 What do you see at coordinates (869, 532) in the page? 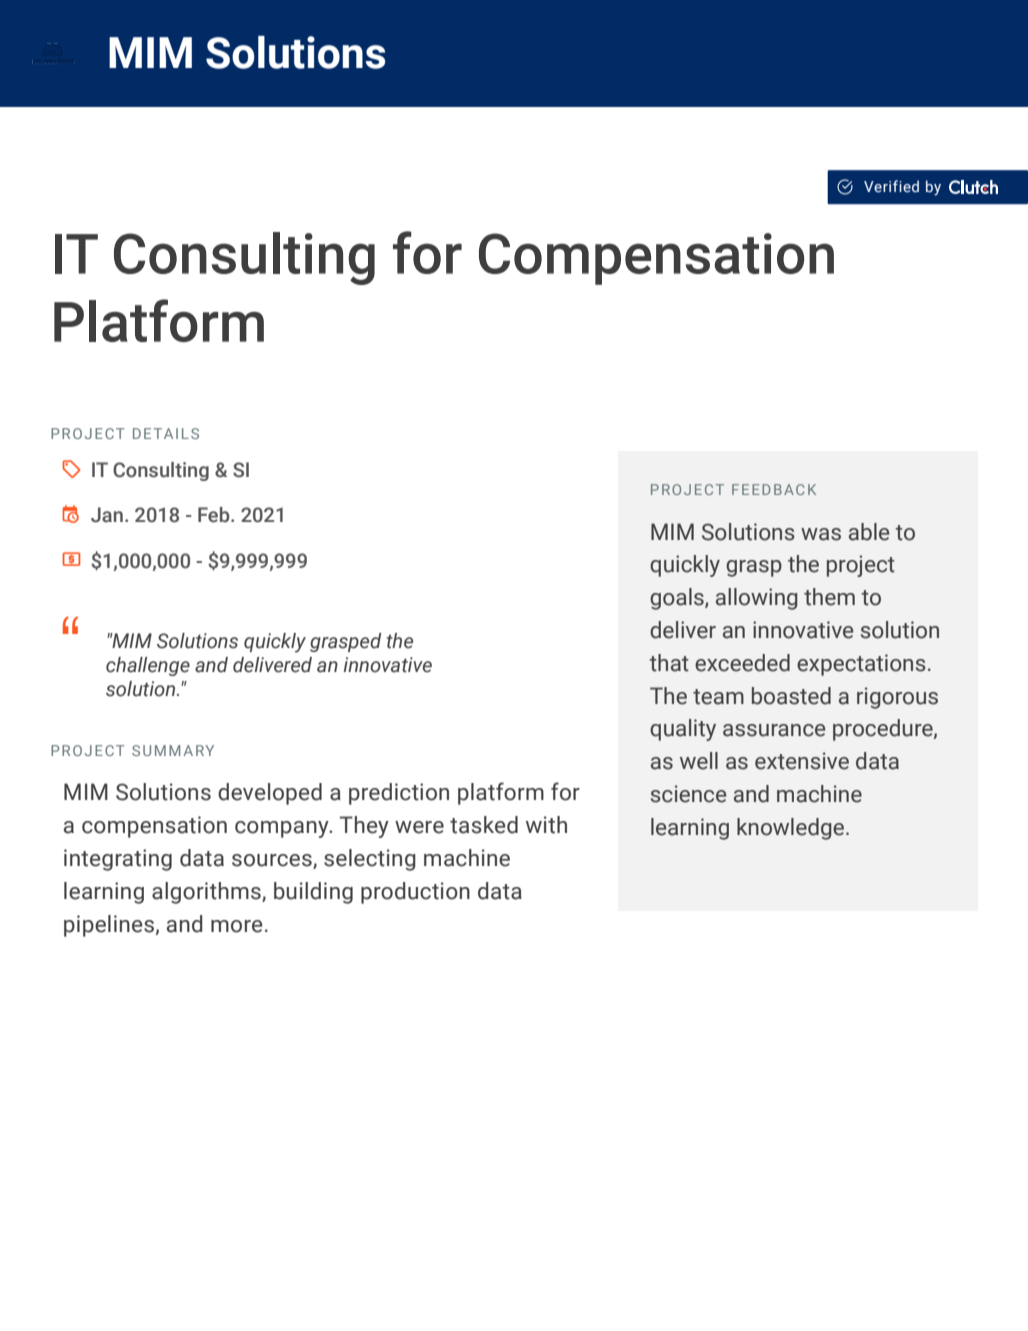
I see `able` at bounding box center [869, 532].
